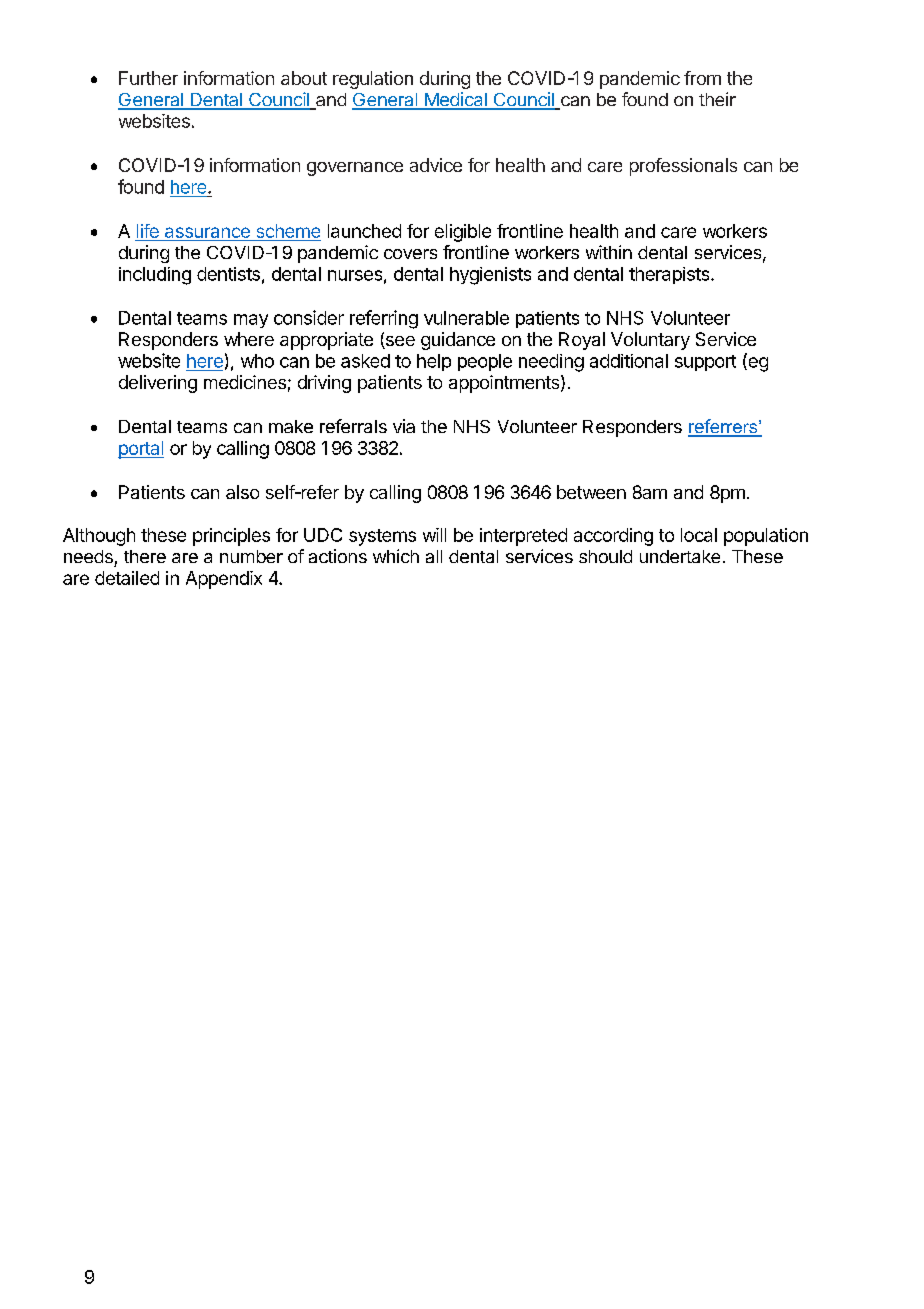 This document has width=924, height=1309. Describe the element at coordinates (148, 231) in the document. I see `life` at that location.
